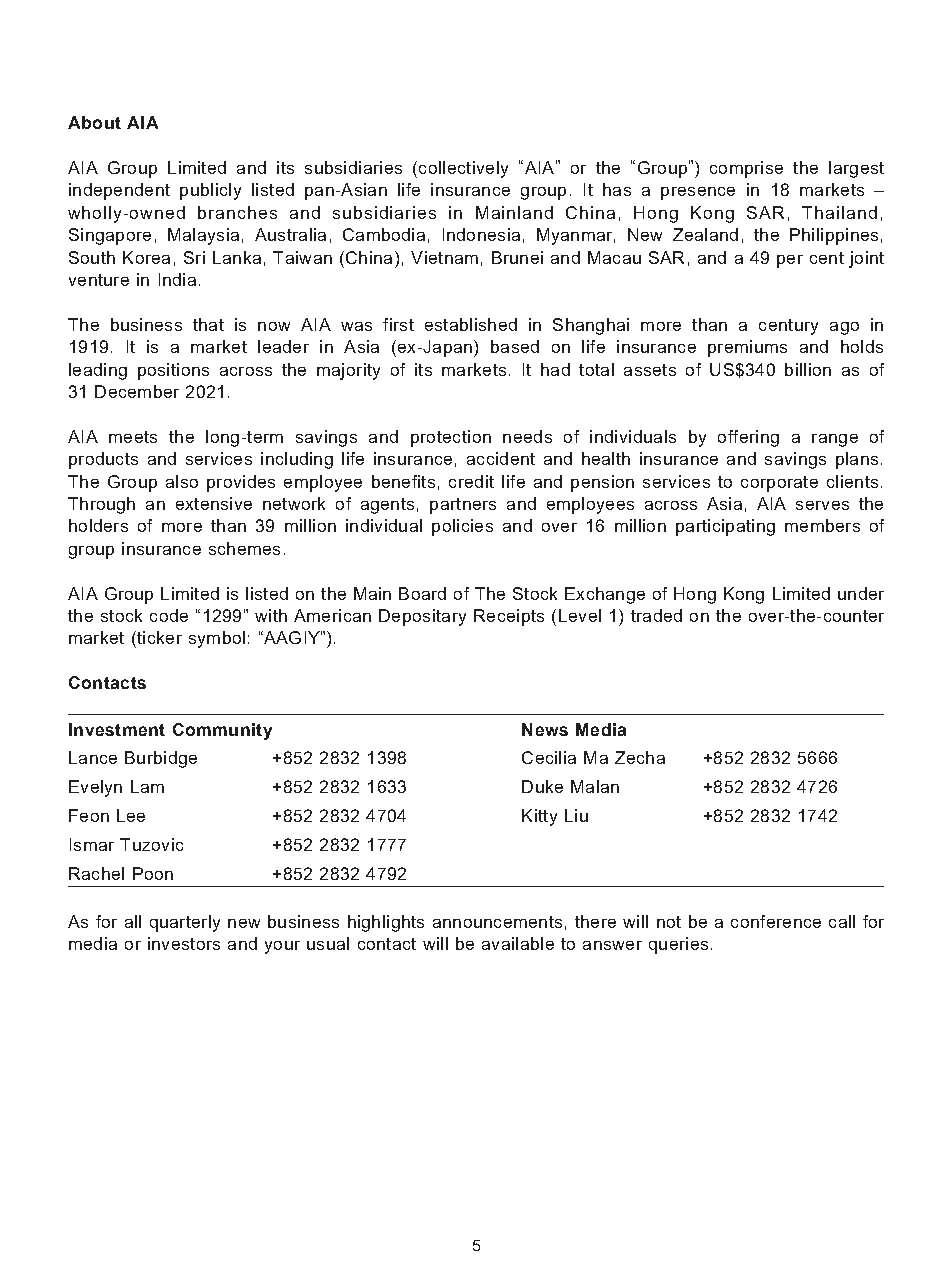  What do you see at coordinates (185, 923) in the document?
I see `quarterly` at bounding box center [185, 923].
